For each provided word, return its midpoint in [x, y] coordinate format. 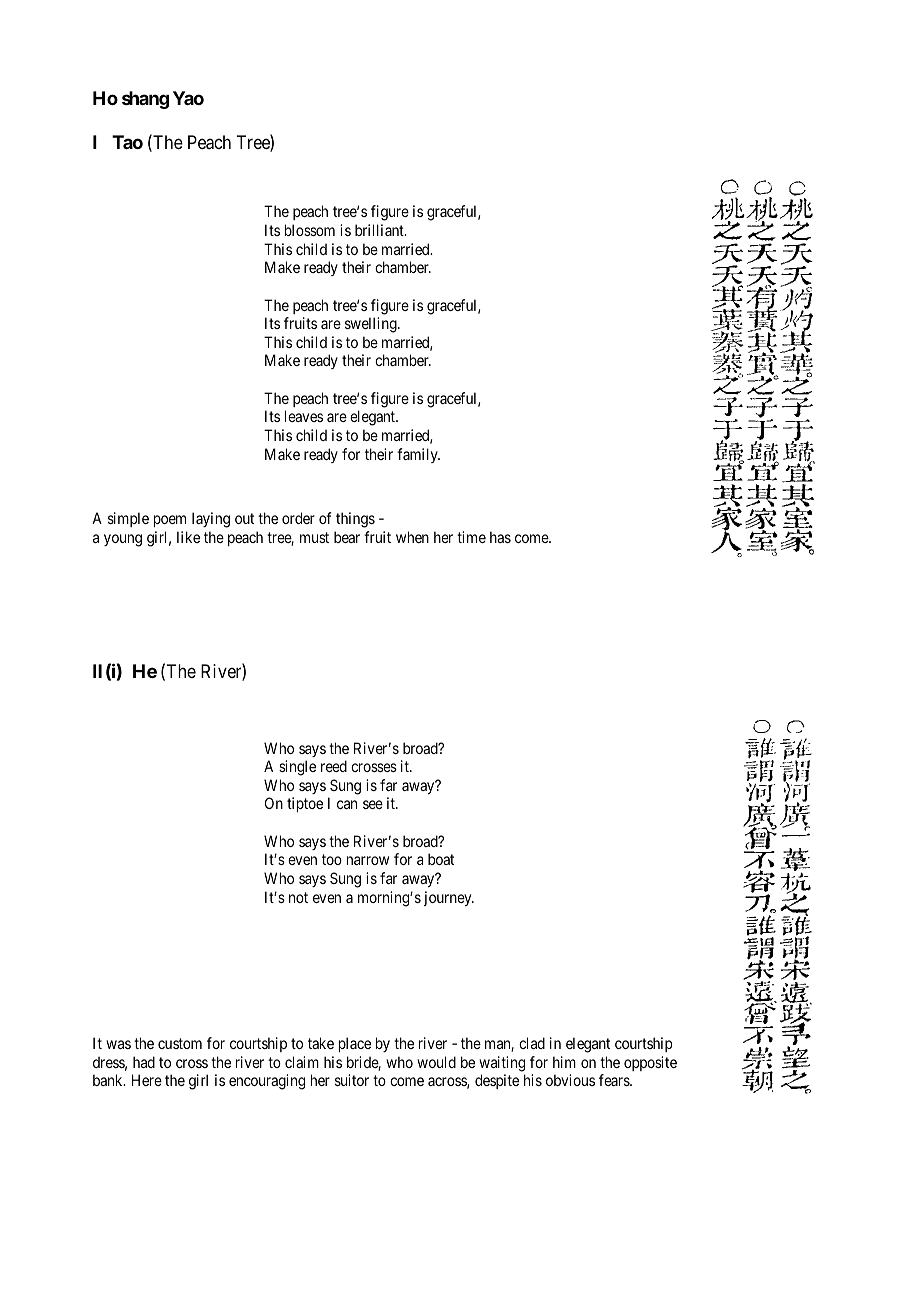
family [418, 455]
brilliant [380, 230]
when [412, 537]
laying [211, 520]
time [471, 537]
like [188, 537]
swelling [372, 325]
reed [334, 766]
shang [145, 100]
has [500, 537]
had [144, 1062]
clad [532, 1043]
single [297, 768]
